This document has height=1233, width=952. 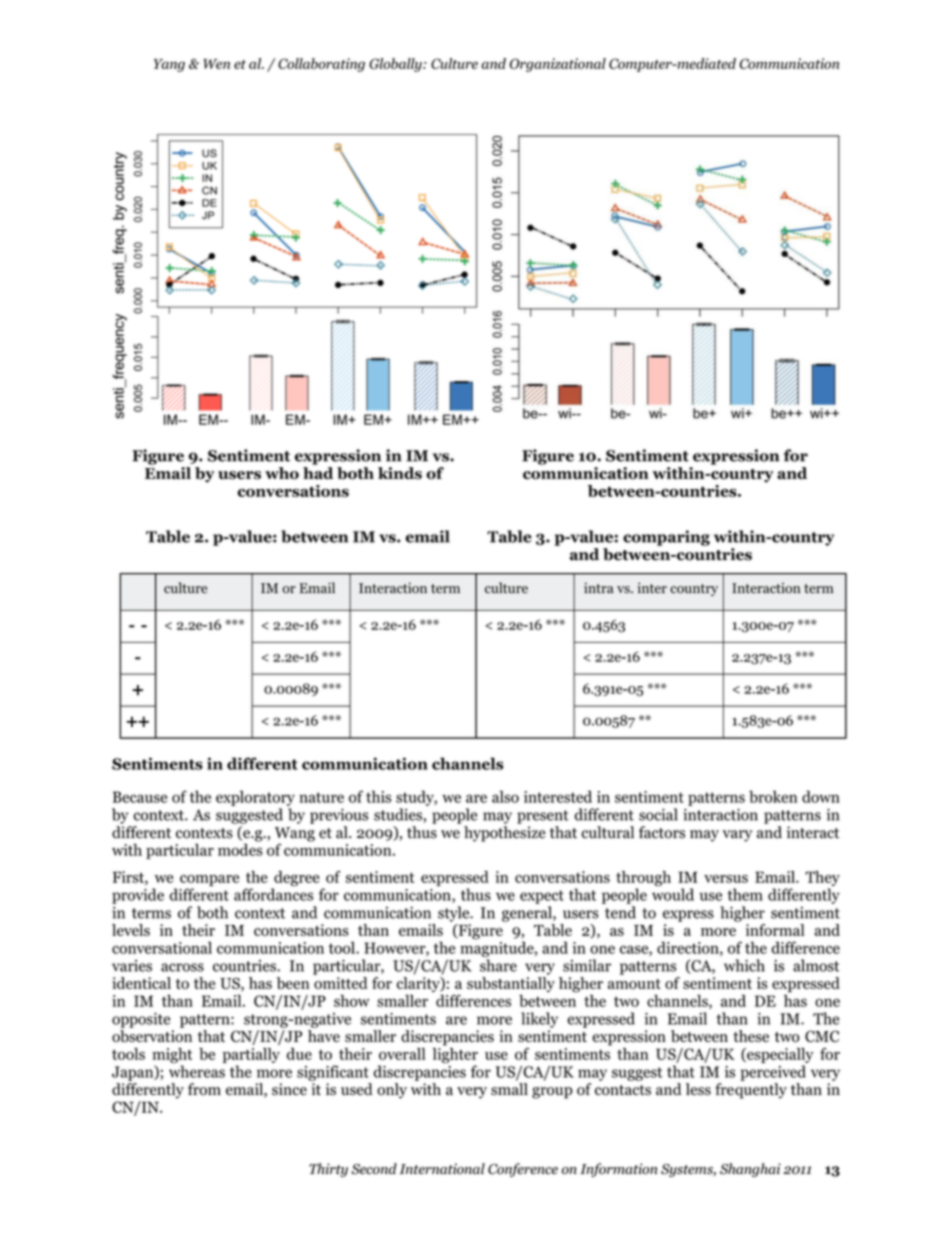 What do you see at coordinates (282, 473) in the document?
I see `who` at bounding box center [282, 473].
